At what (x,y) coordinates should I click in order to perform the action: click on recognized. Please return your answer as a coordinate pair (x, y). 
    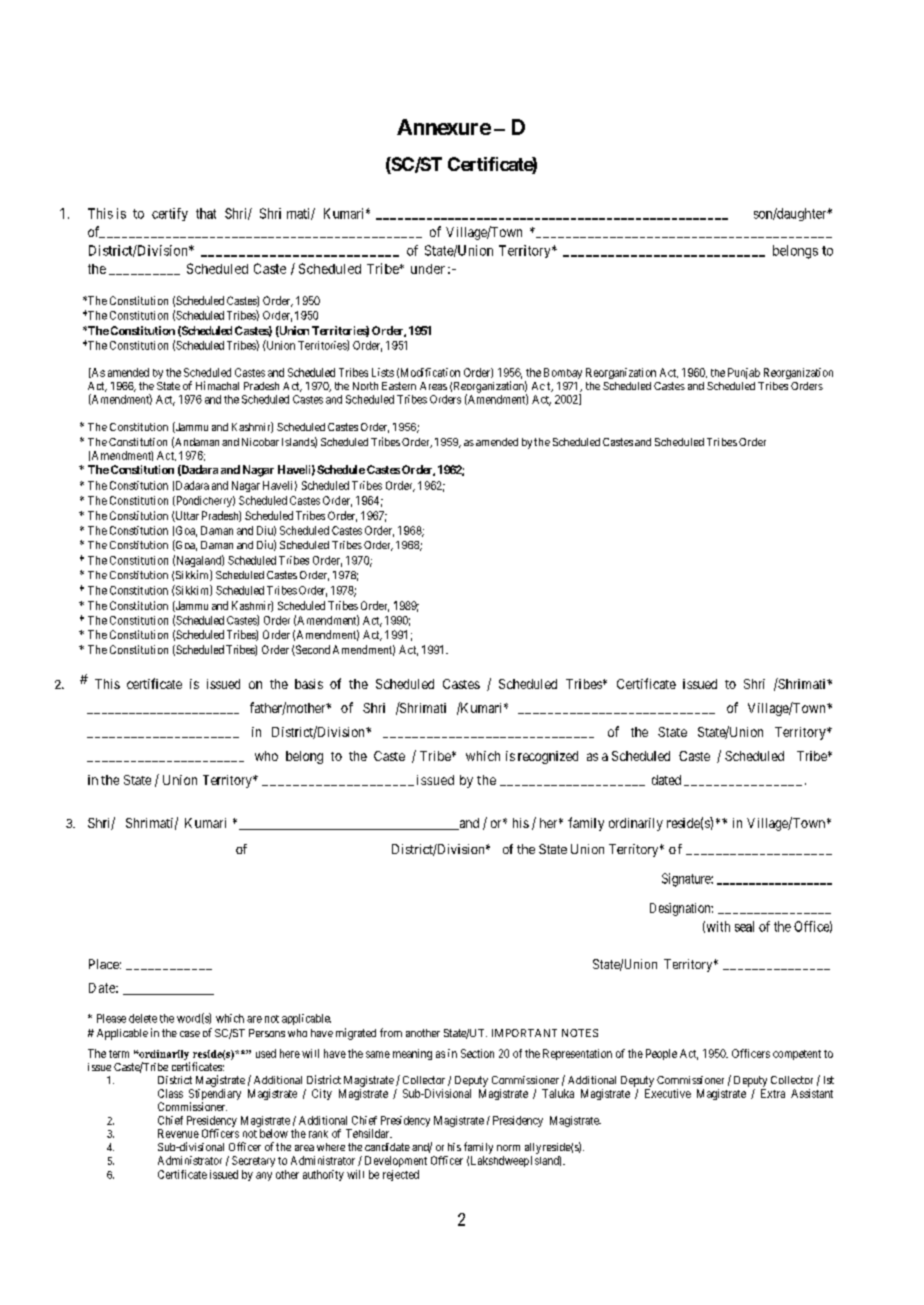
    Looking at the image, I should click on (548, 757).
